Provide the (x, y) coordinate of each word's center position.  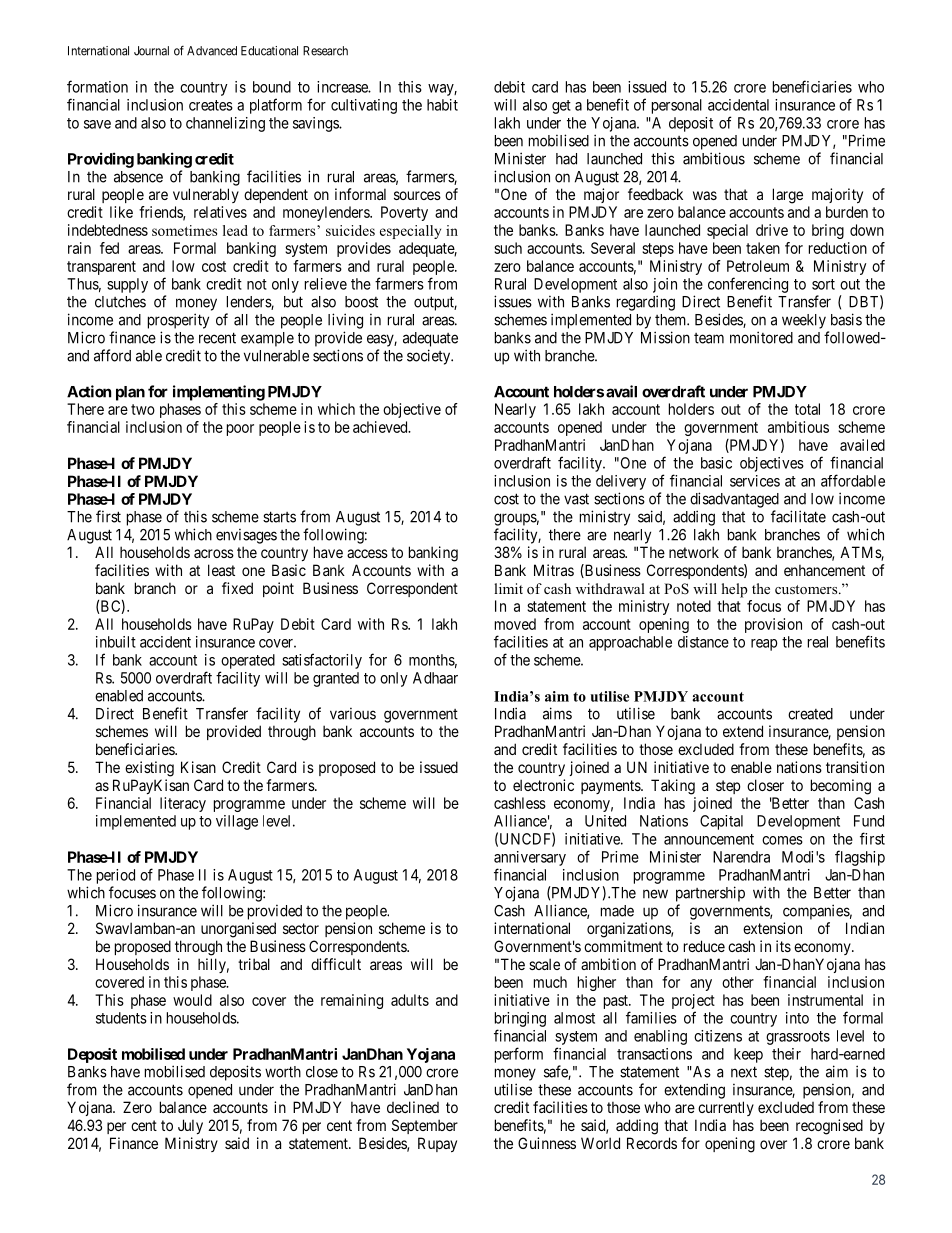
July (190, 1126)
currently (726, 1108)
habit (442, 105)
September (425, 1126)
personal (677, 106)
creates (211, 105)
